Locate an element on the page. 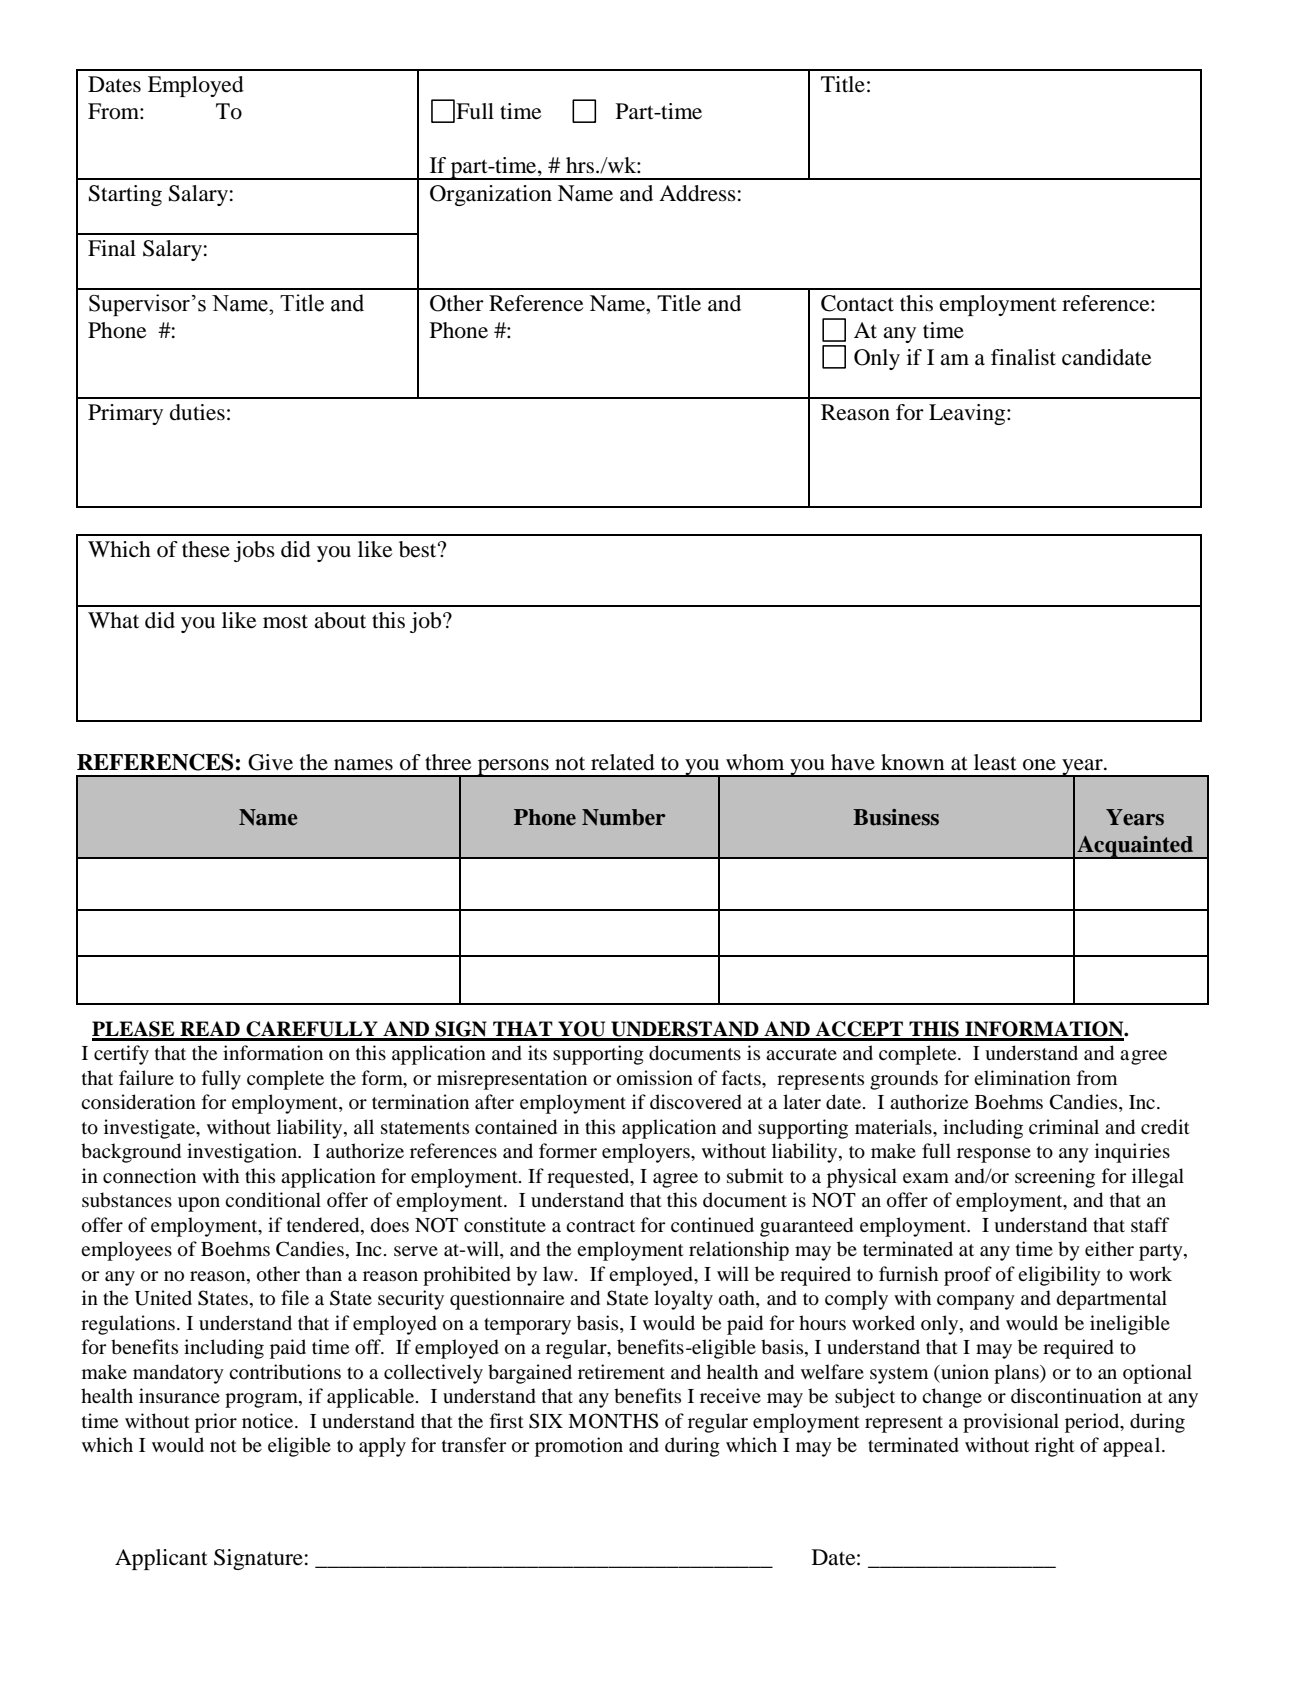 The width and height of the image is (1304, 1687). Leaving is located at coordinates (968, 414).
